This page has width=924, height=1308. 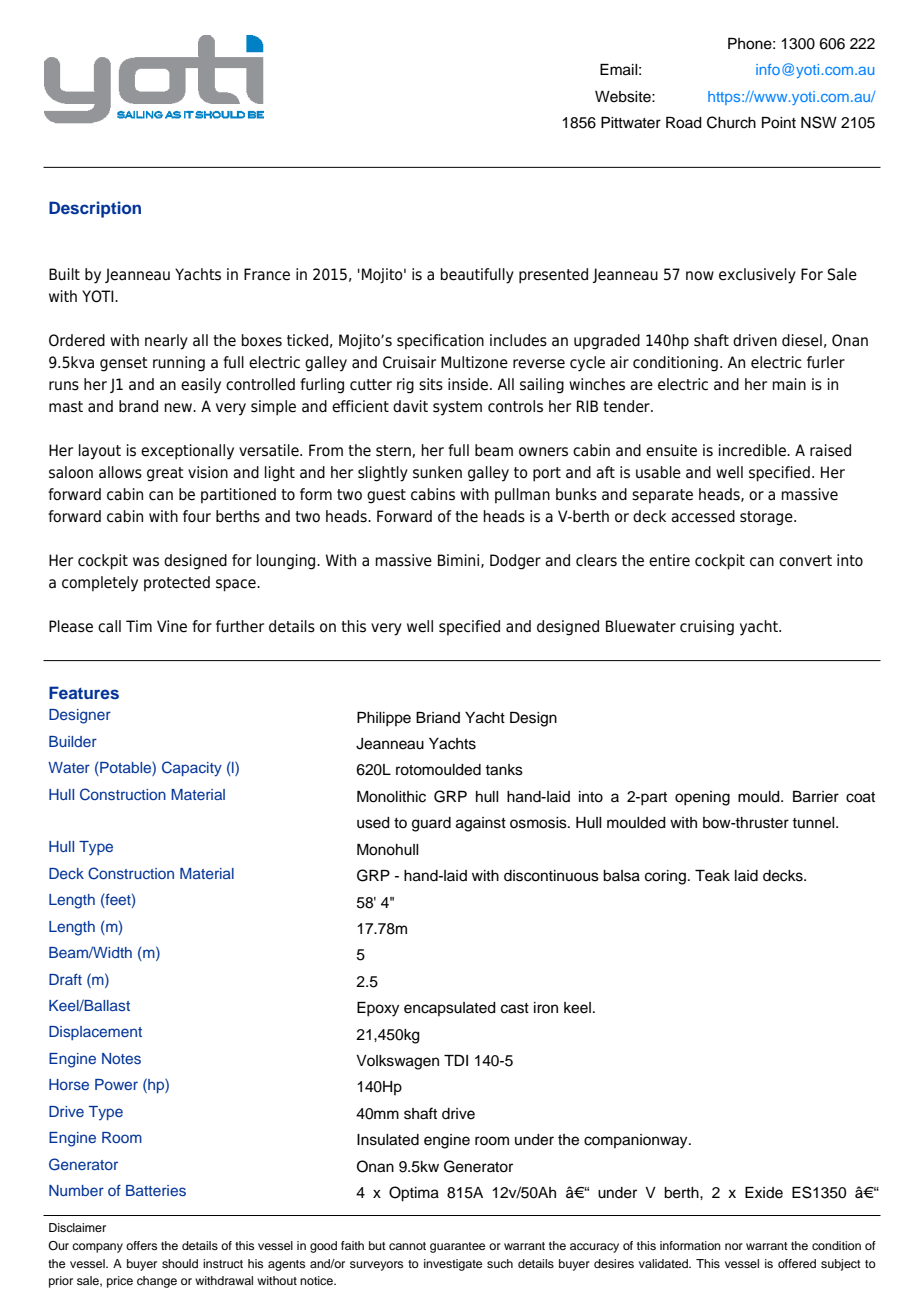 What do you see at coordinates (553, 276) in the page?
I see `presented` at bounding box center [553, 276].
